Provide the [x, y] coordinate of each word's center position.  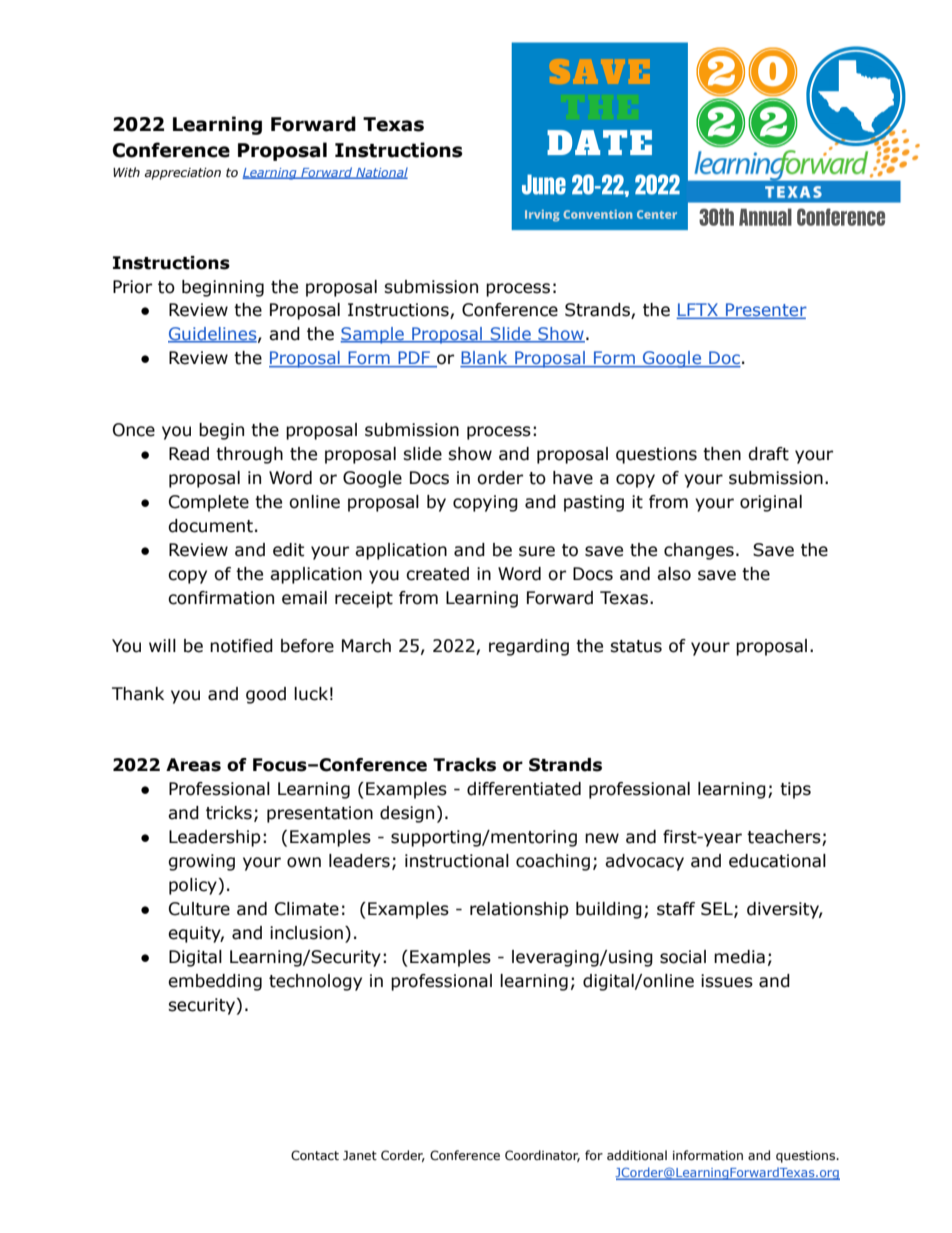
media [739, 957]
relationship [519, 910]
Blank [485, 359]
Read [189, 454]
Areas [193, 765]
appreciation [182, 174]
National [381, 173]
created [437, 574]
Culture [199, 909]
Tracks [464, 765]
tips [795, 790]
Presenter [765, 311]
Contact [315, 1155]
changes [699, 551]
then [722, 454]
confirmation [221, 598]
